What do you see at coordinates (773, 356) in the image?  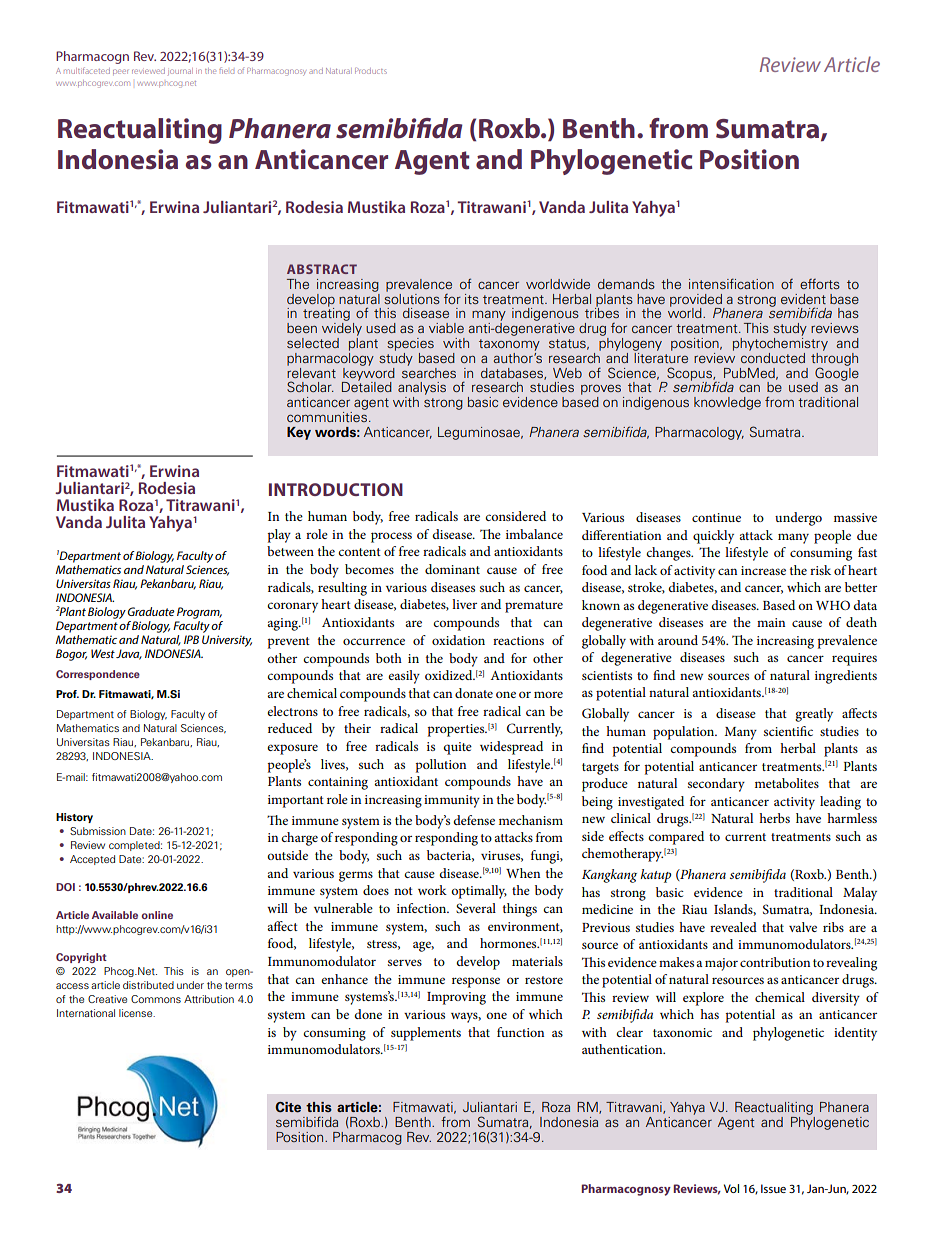 I see `conducted` at bounding box center [773, 356].
